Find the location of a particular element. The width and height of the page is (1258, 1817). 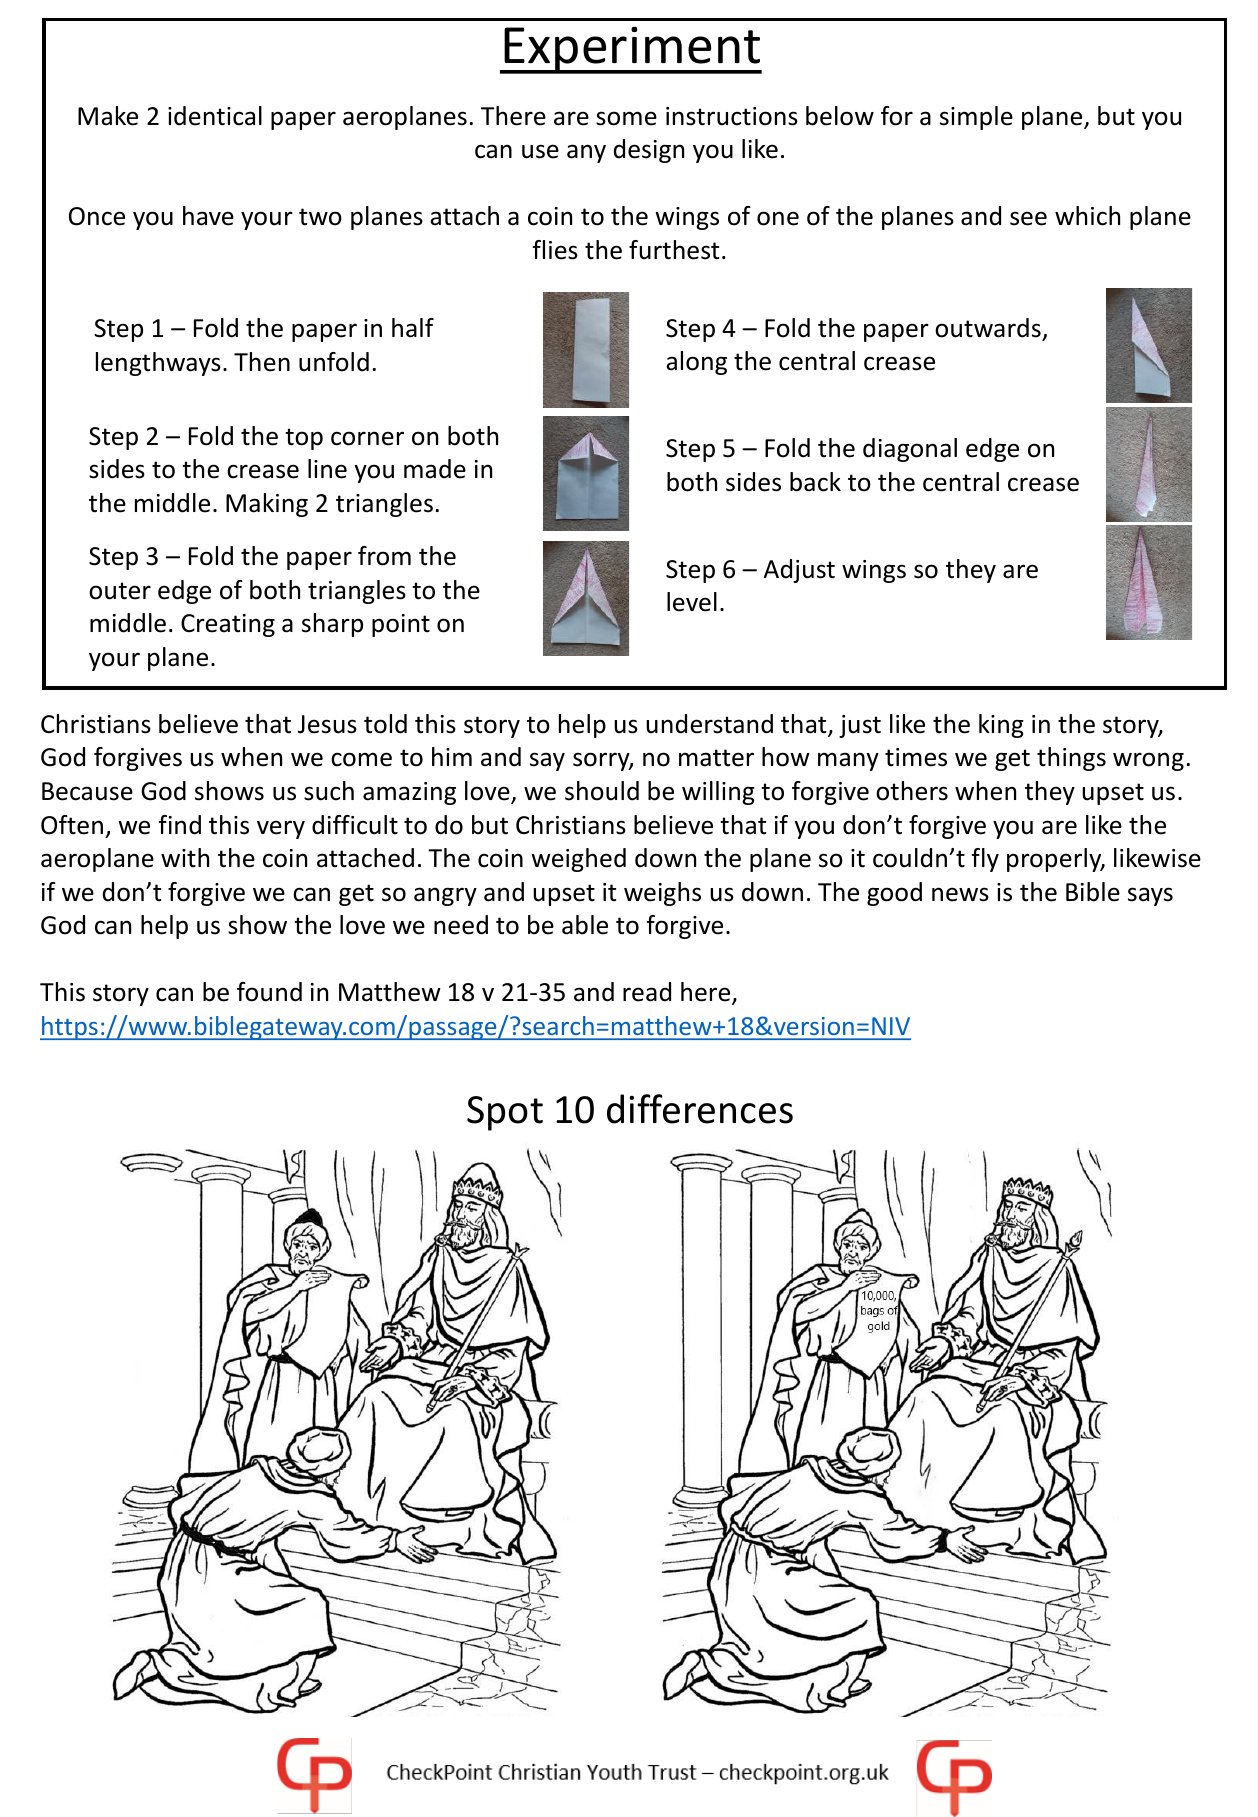

along is located at coordinates (696, 363).
